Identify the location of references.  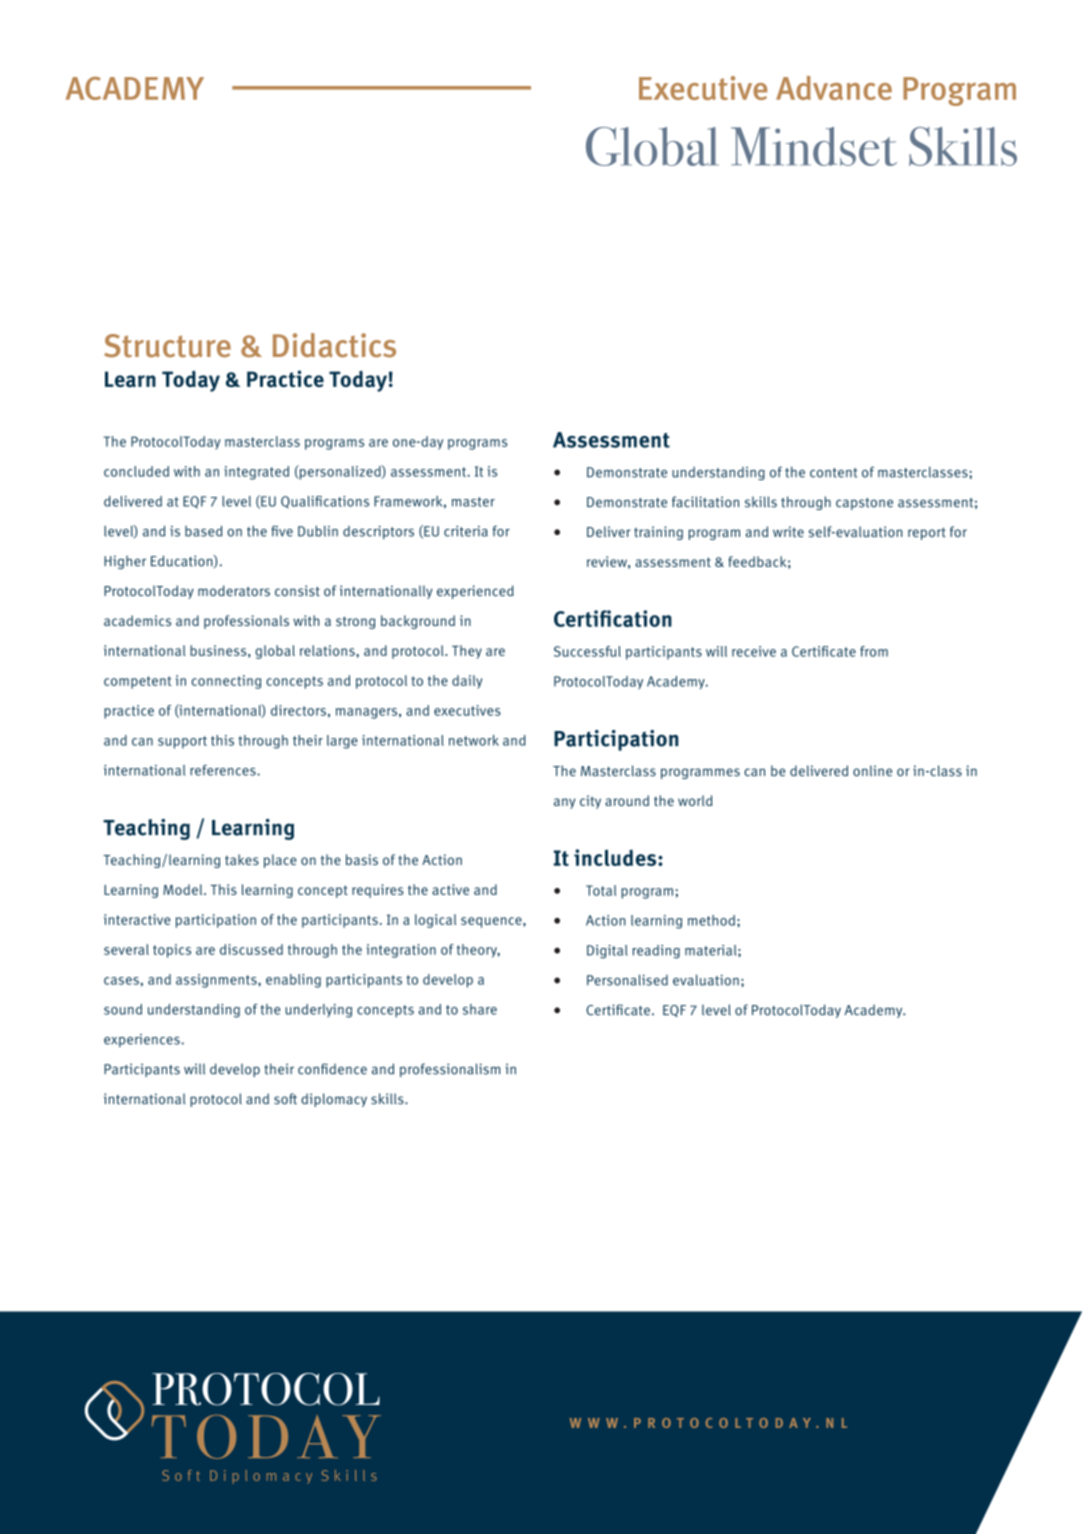
(224, 770).
